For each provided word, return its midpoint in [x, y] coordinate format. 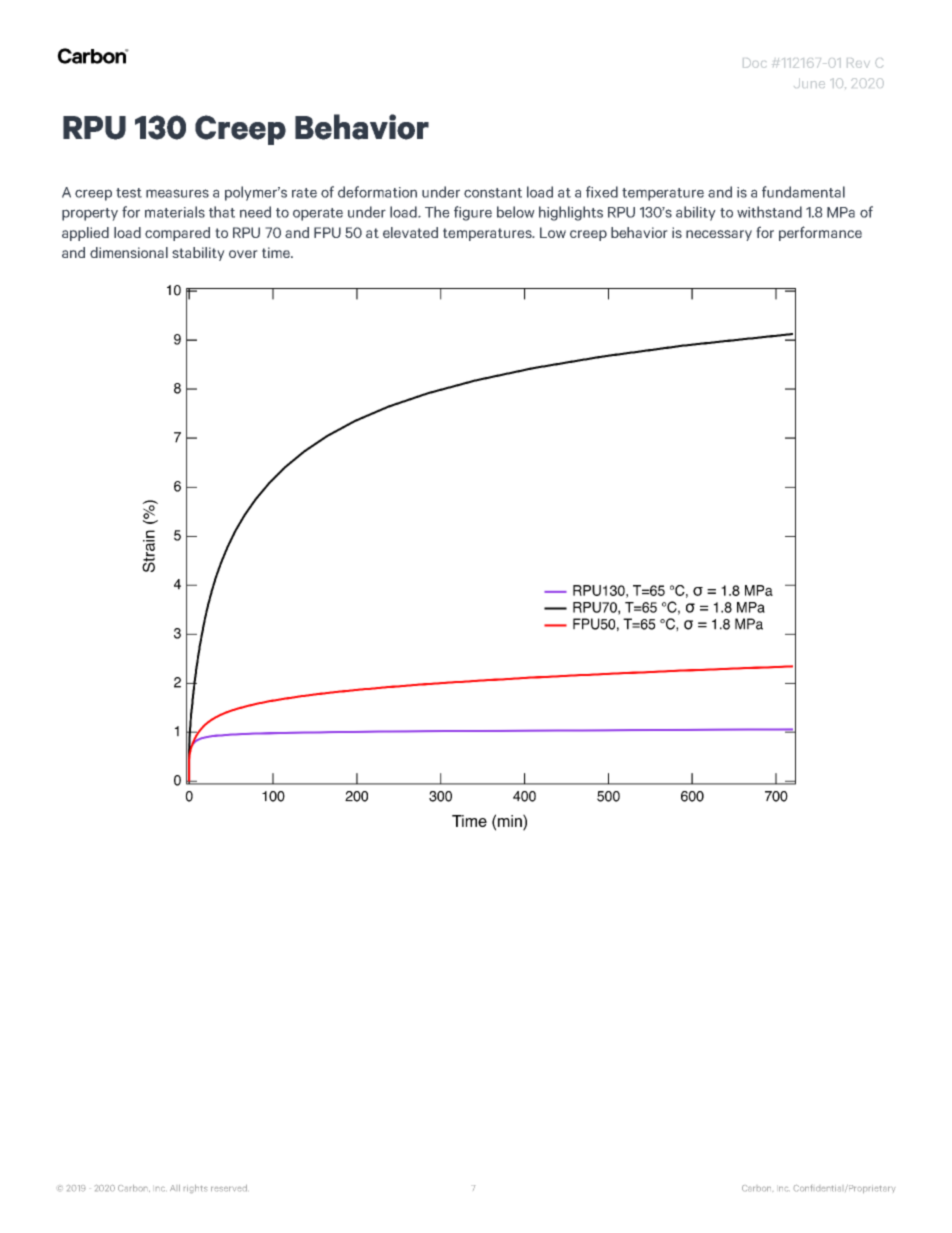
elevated [410, 232]
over [243, 254]
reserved [229, 1188]
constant [493, 193]
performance [820, 233]
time [277, 252]
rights [195, 1189]
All [175, 1188]
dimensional [129, 252]
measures [177, 193]
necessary [719, 235]
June [809, 83]
